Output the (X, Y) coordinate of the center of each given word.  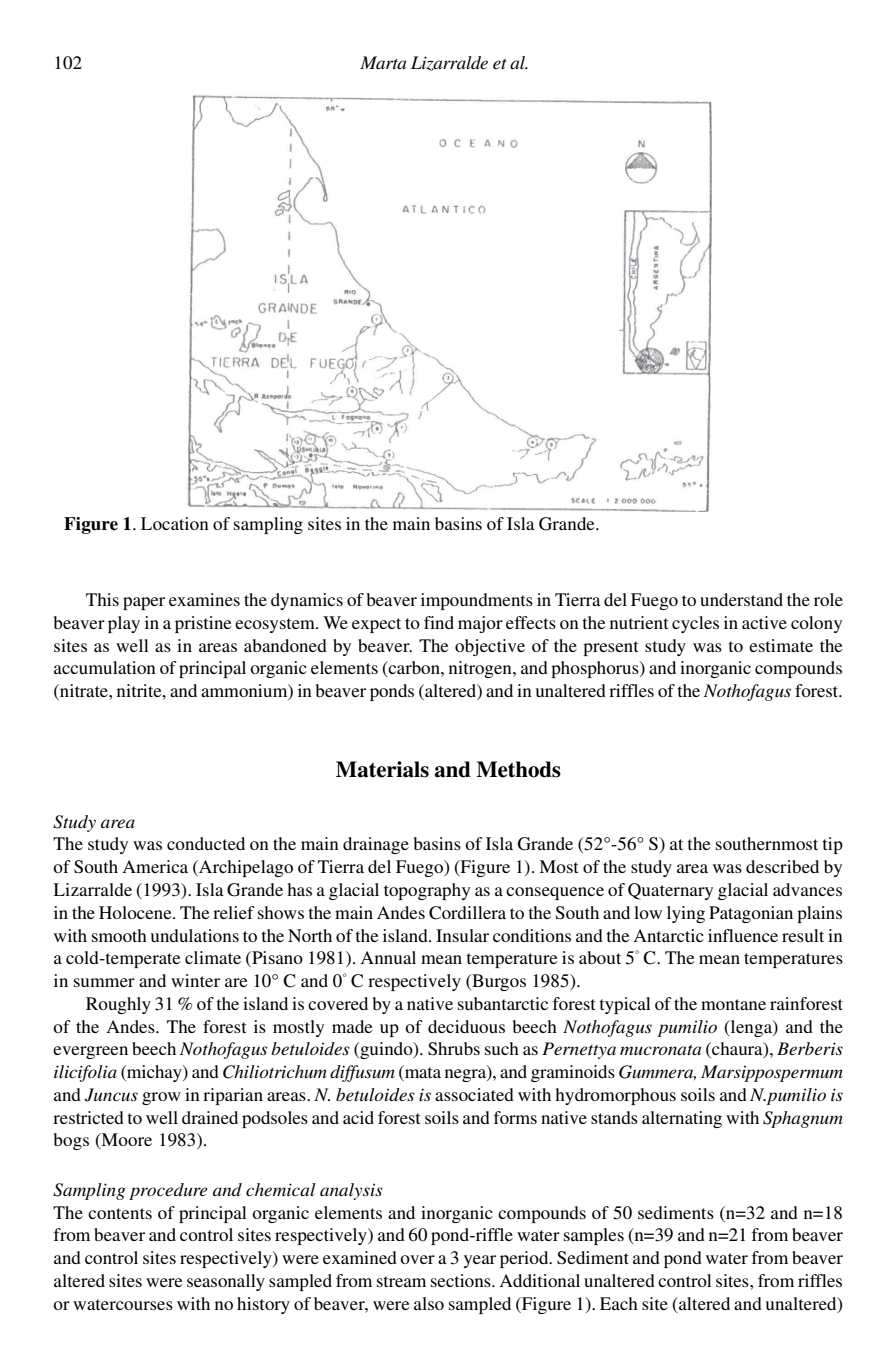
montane (733, 1004)
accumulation (105, 667)
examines (204, 599)
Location (175, 523)
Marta (383, 62)
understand (741, 599)
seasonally (226, 1282)
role (828, 599)
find (439, 622)
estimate (781, 645)
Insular (462, 935)
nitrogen (481, 669)
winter (195, 980)
